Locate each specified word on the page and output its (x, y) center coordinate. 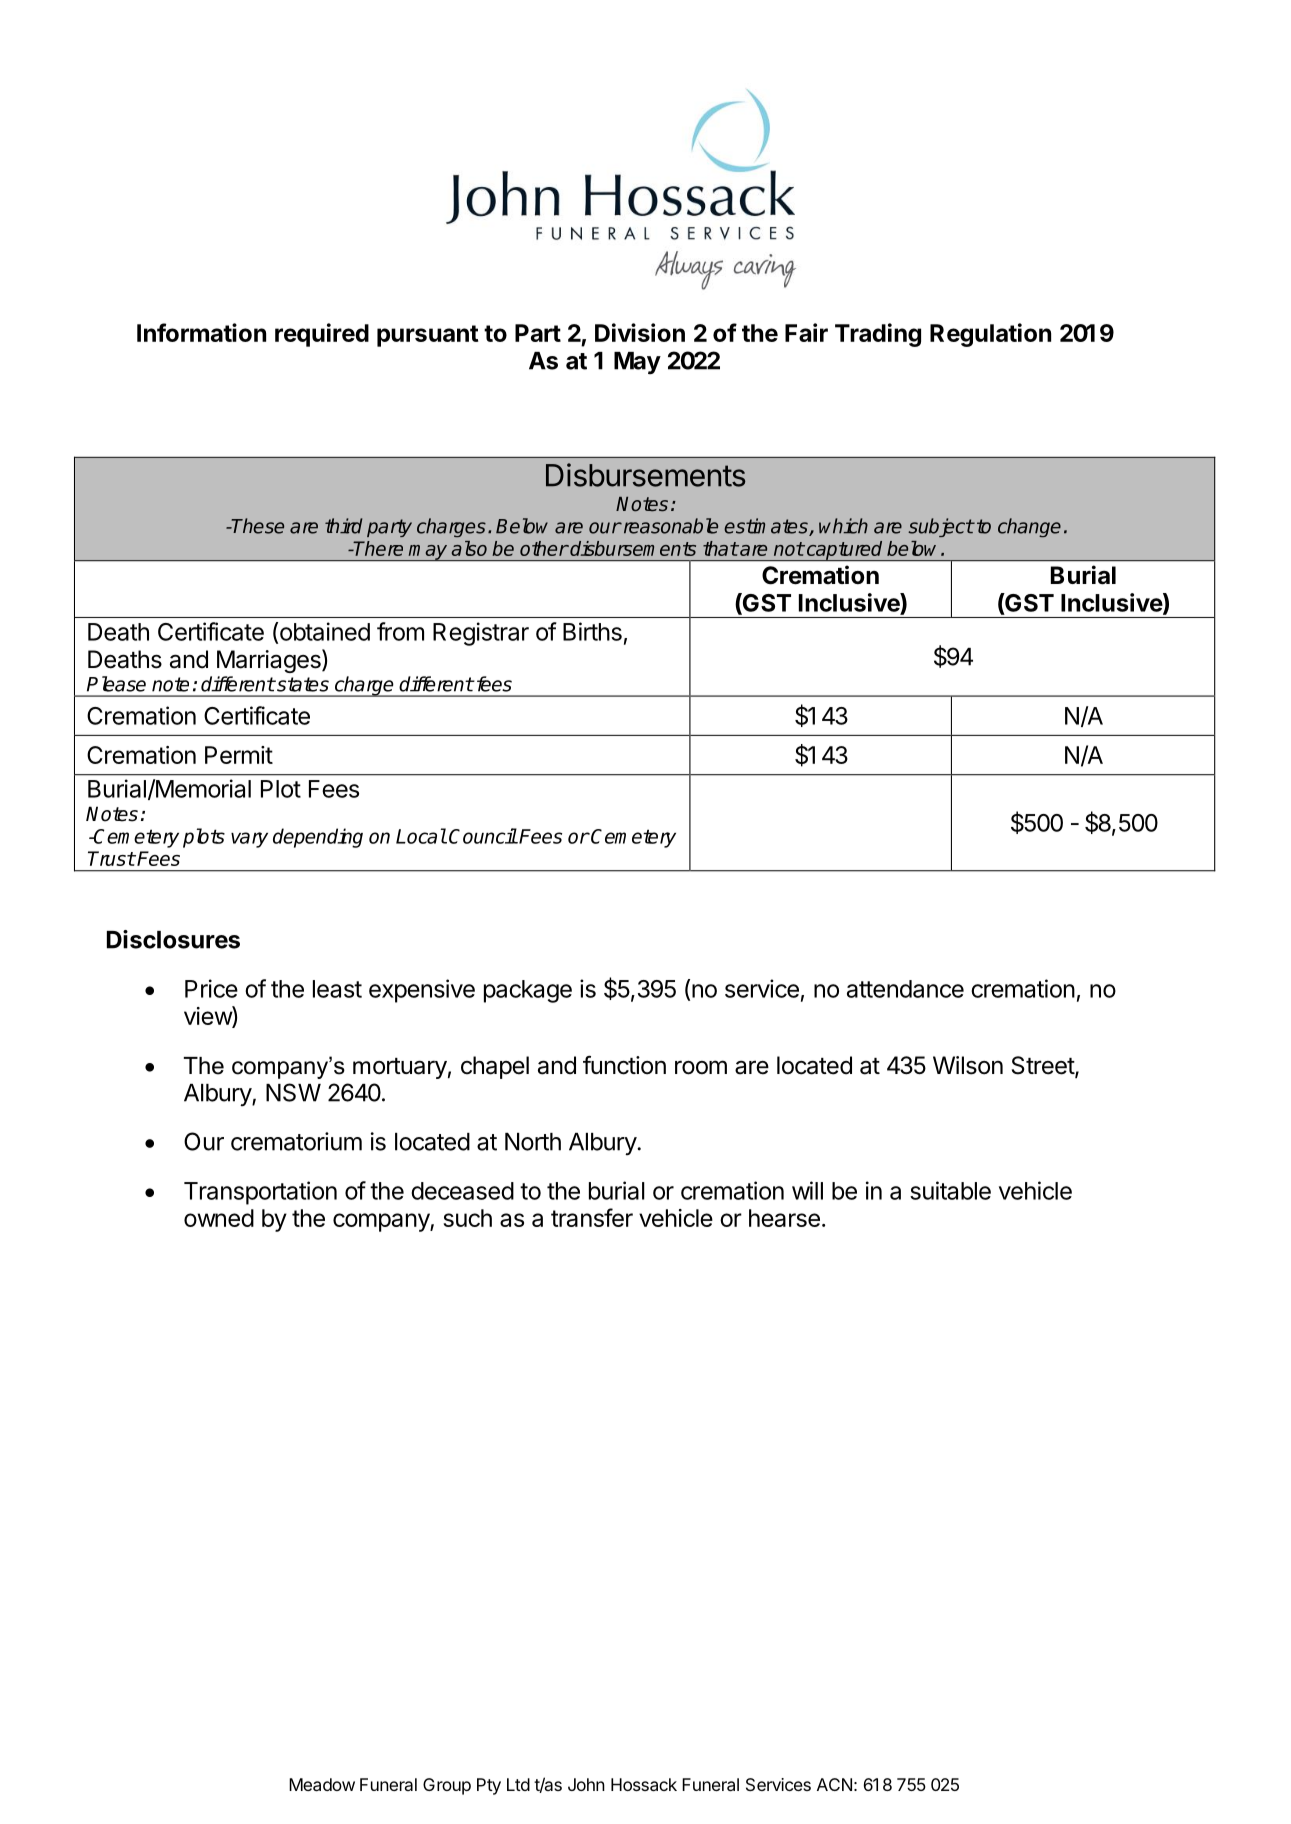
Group (447, 1786)
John (586, 1784)
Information (201, 332)
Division (640, 332)
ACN (834, 1784)
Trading (878, 335)
